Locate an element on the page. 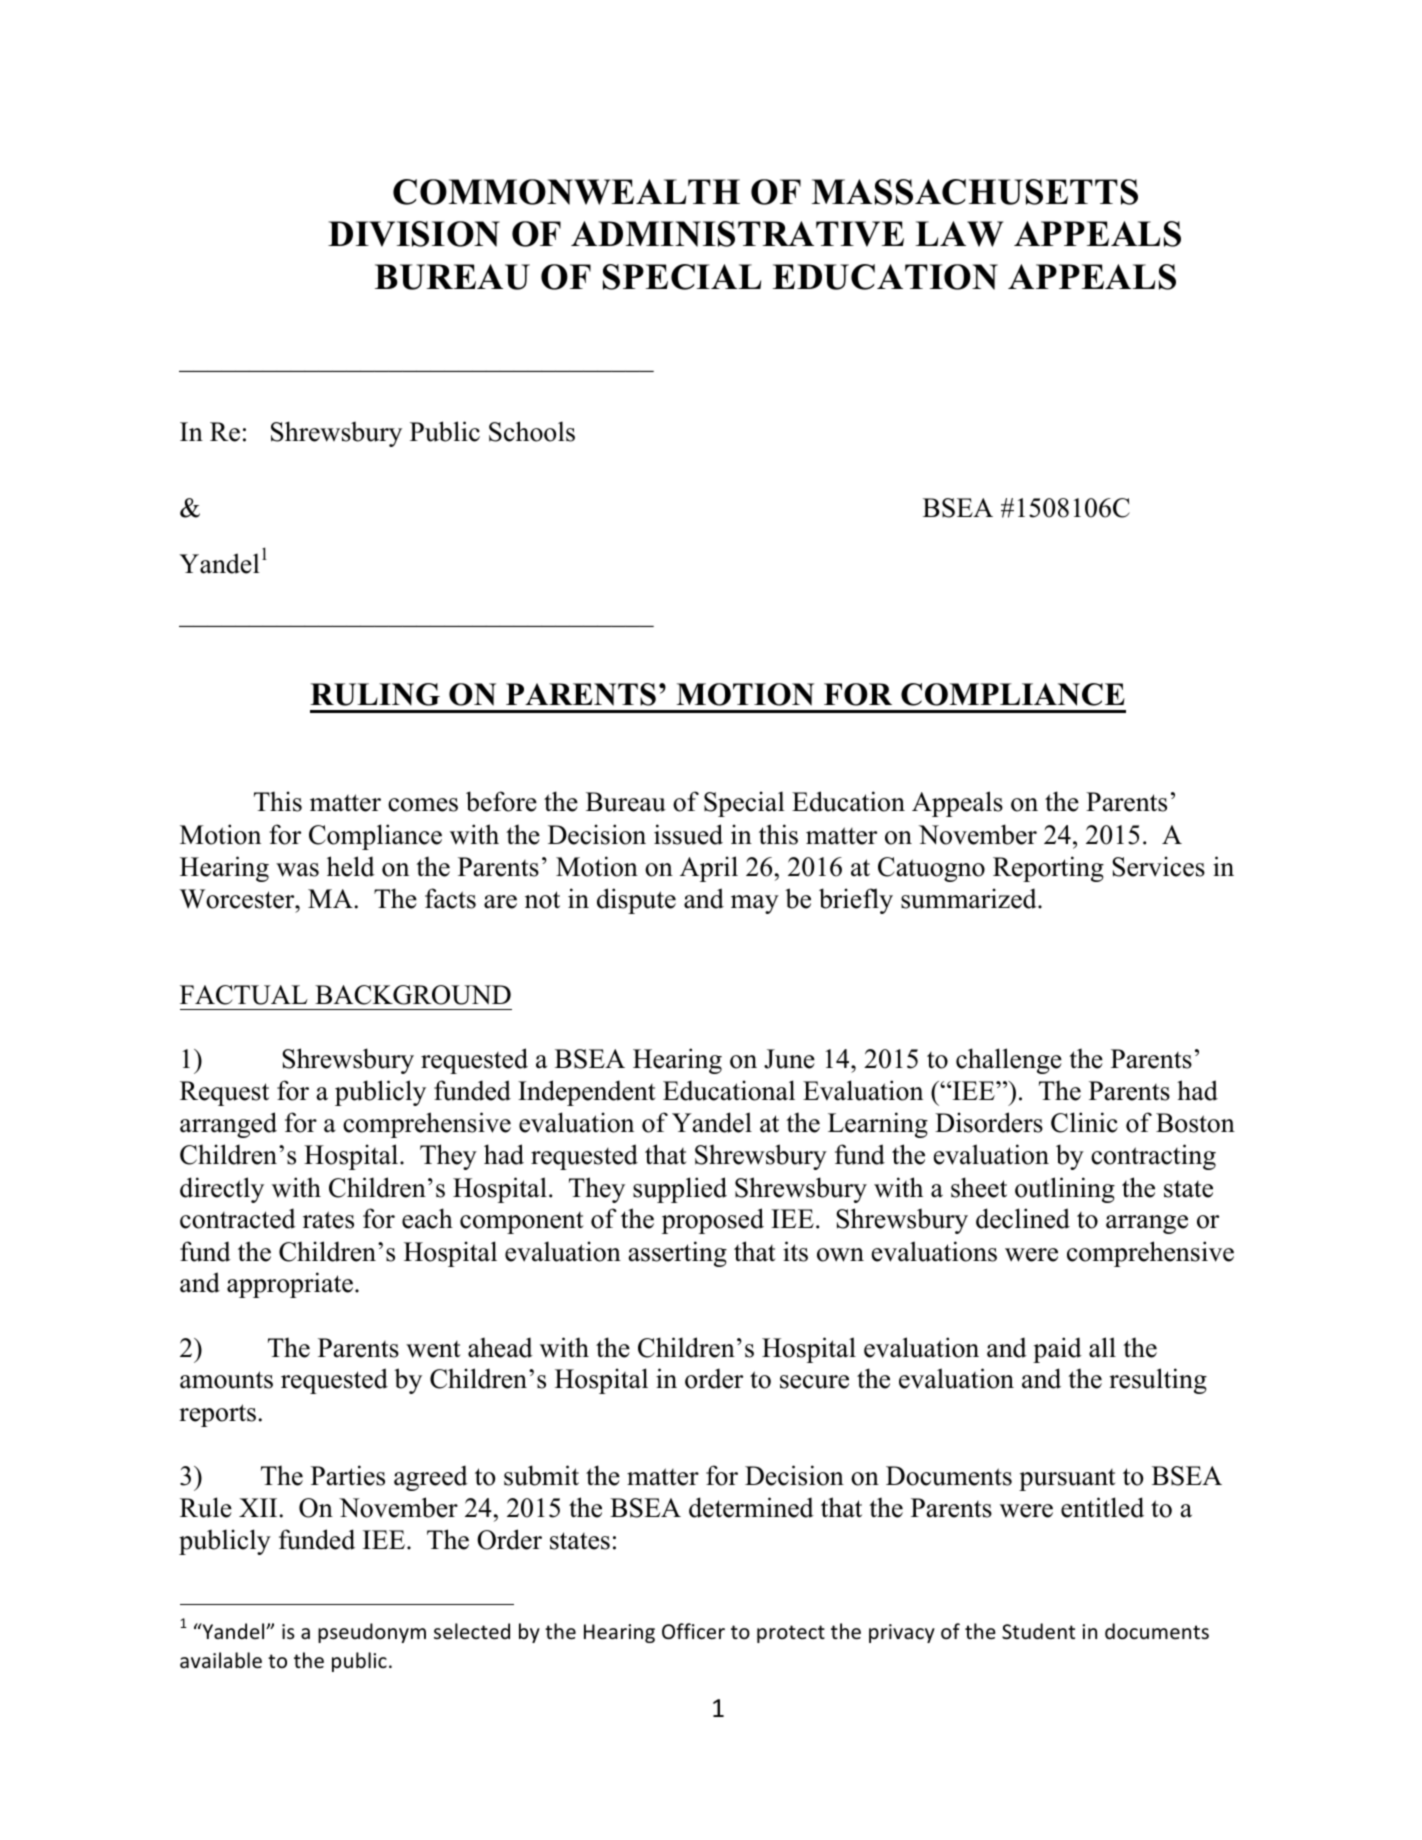 The width and height of the page is (1422, 1840). LAW is located at coordinates (959, 234).
